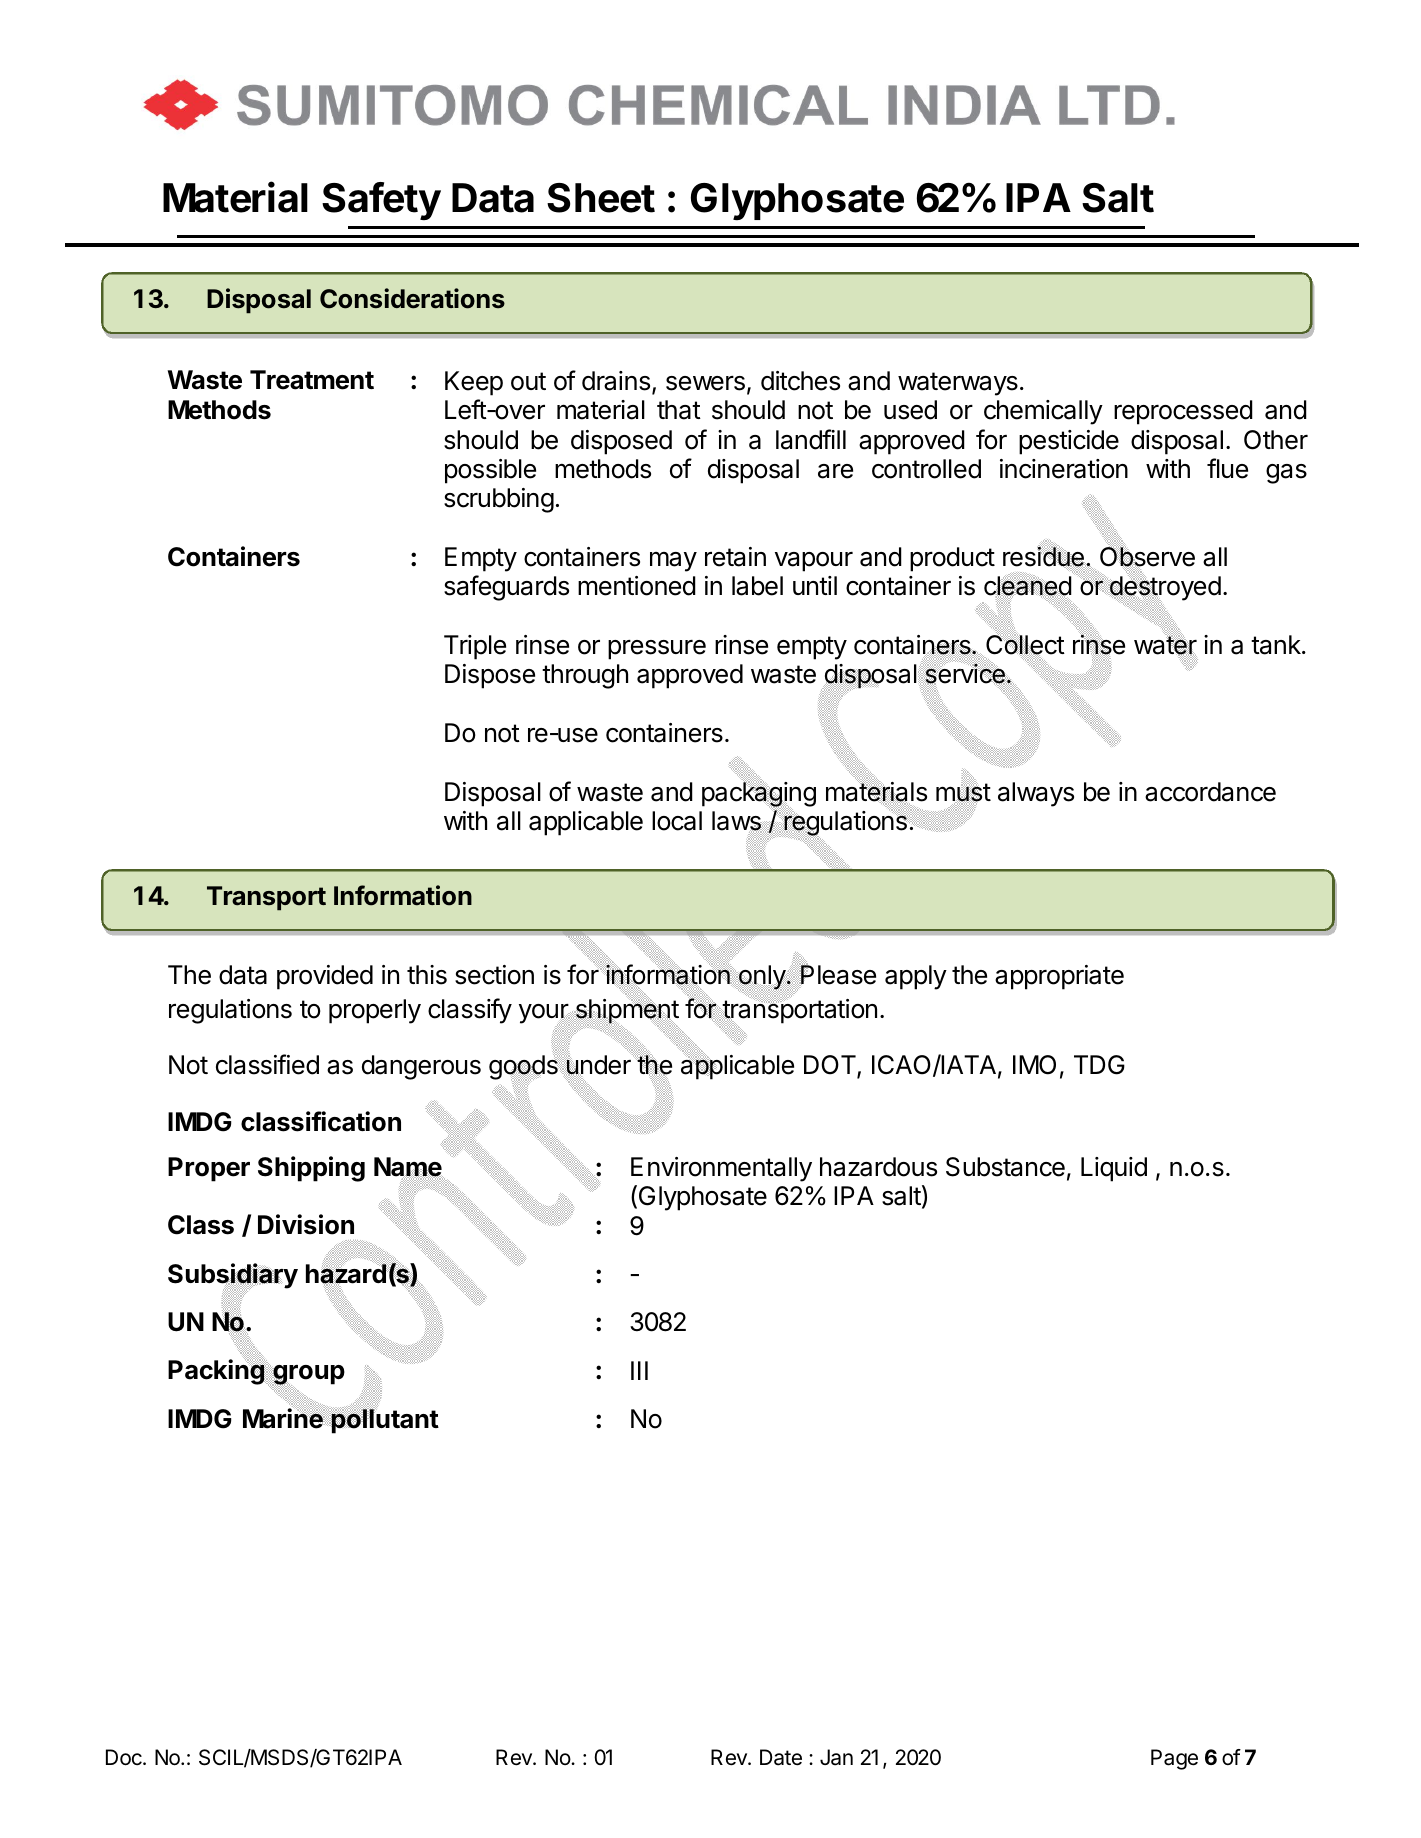 This page has width=1421, height=1838. I want to click on Sheet, so click(601, 198).
